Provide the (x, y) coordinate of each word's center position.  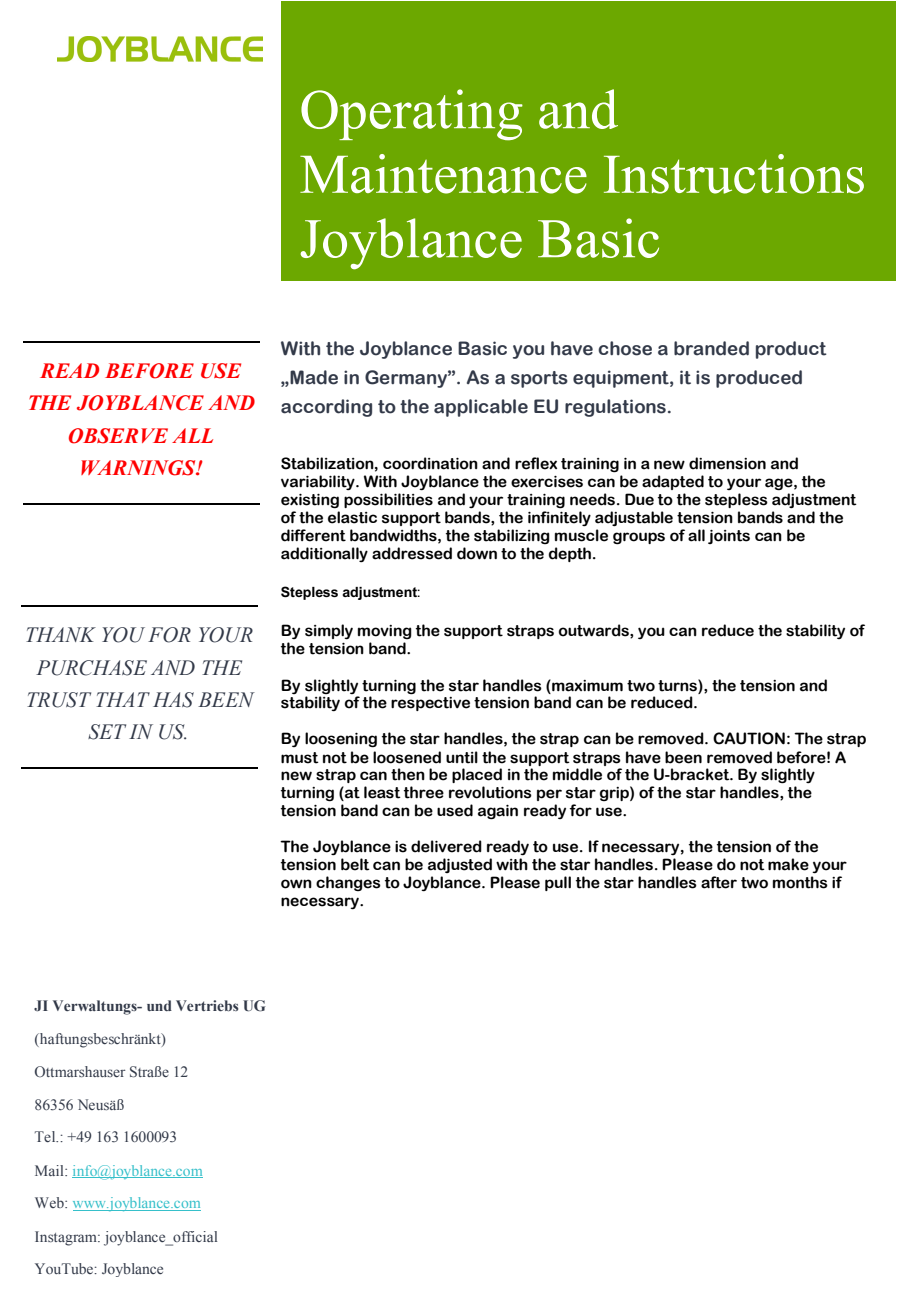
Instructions (734, 174)
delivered (446, 846)
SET (107, 732)
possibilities (388, 500)
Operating (412, 115)
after (719, 882)
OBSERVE (118, 436)
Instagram (67, 1238)
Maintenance (443, 174)
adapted (673, 482)
